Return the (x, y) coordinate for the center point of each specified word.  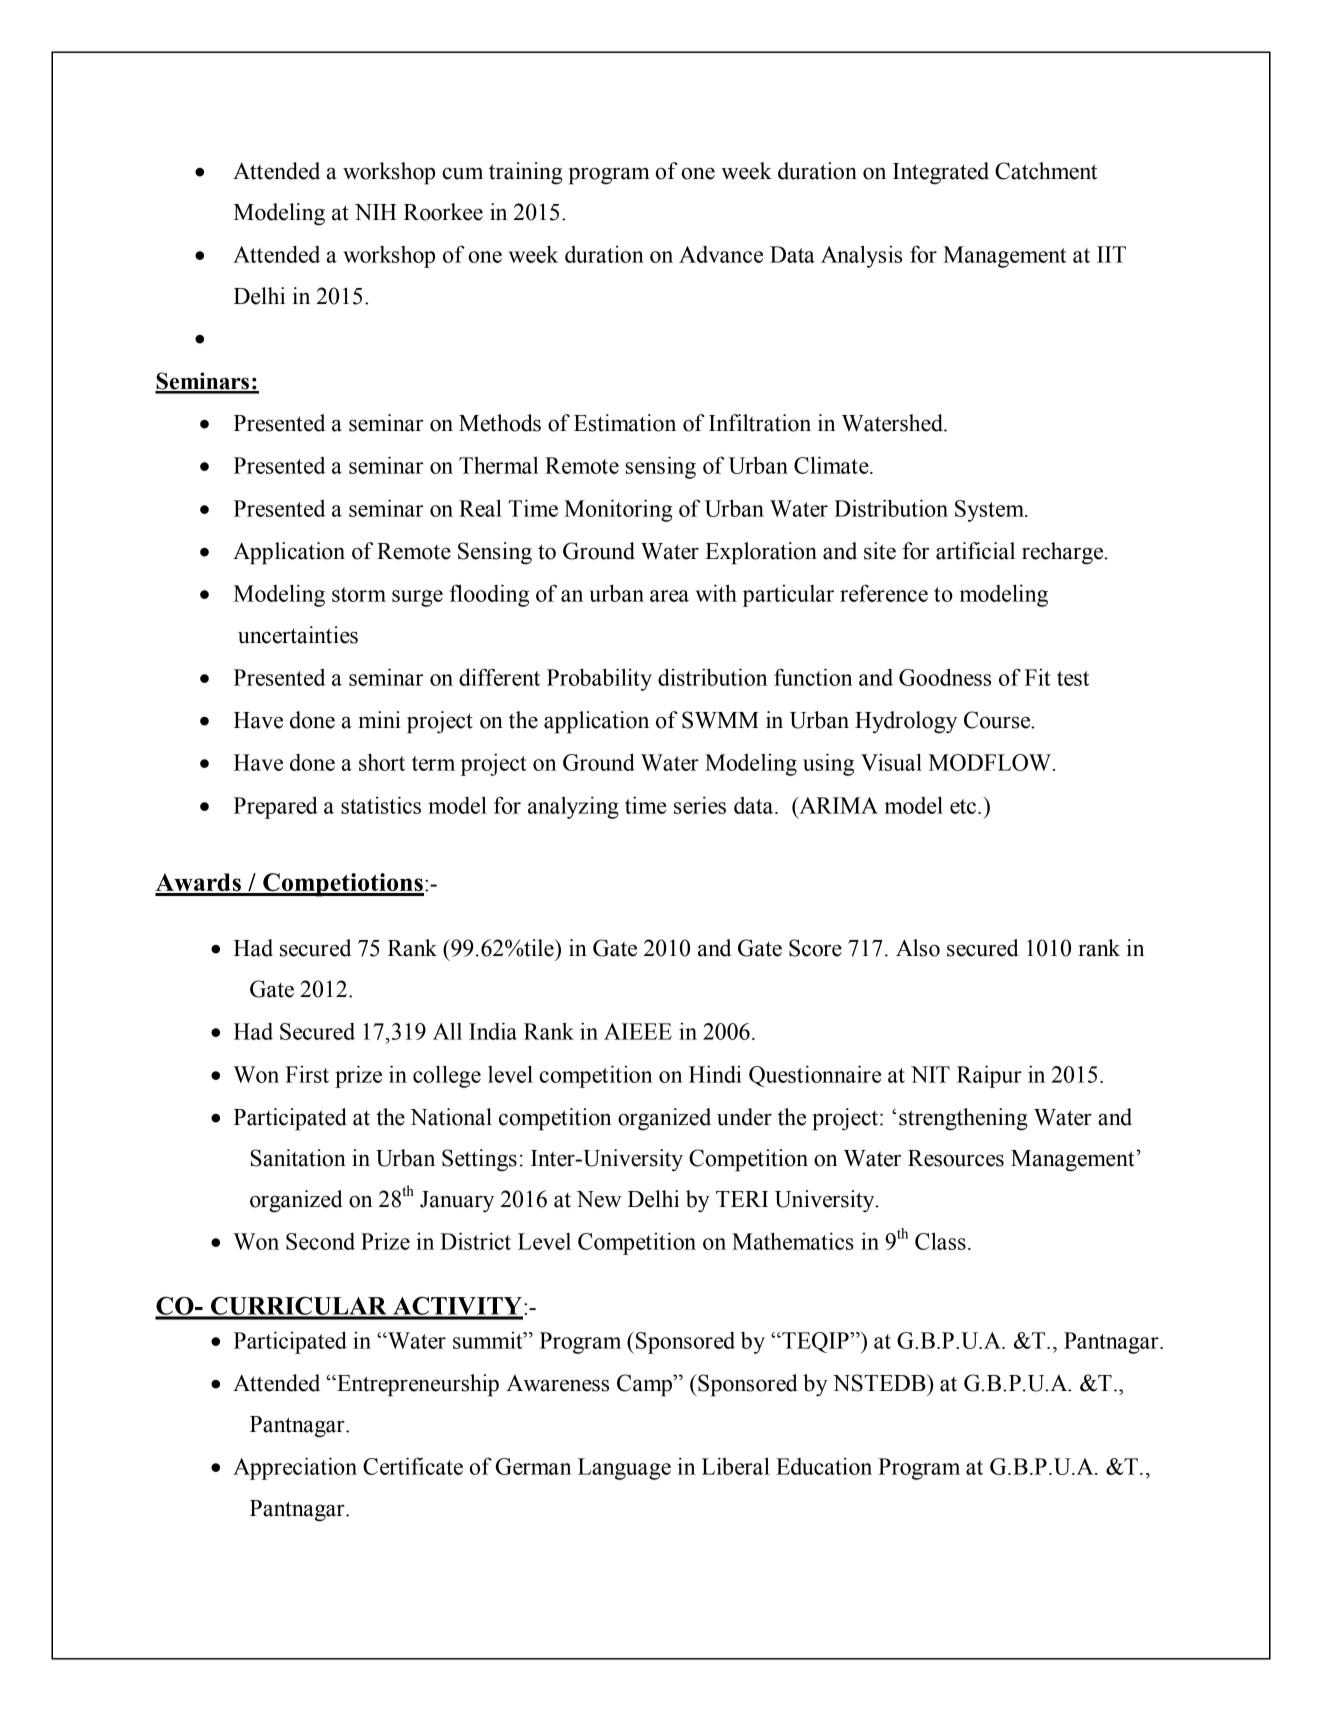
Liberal (736, 1466)
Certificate (413, 1466)
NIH (376, 212)
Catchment (1046, 171)
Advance (721, 254)
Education (824, 1466)
